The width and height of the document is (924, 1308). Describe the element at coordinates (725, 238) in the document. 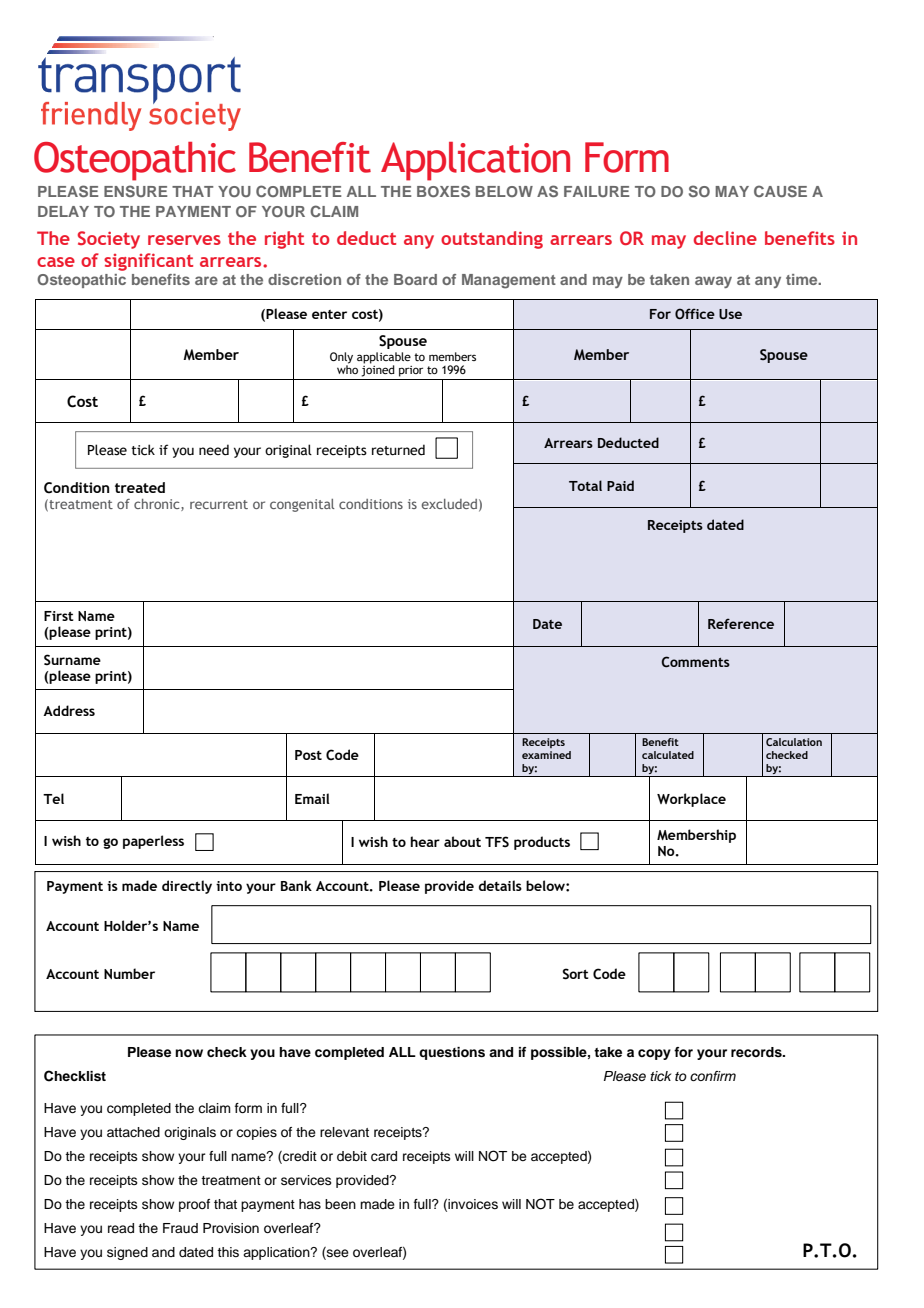

I see `decline` at that location.
